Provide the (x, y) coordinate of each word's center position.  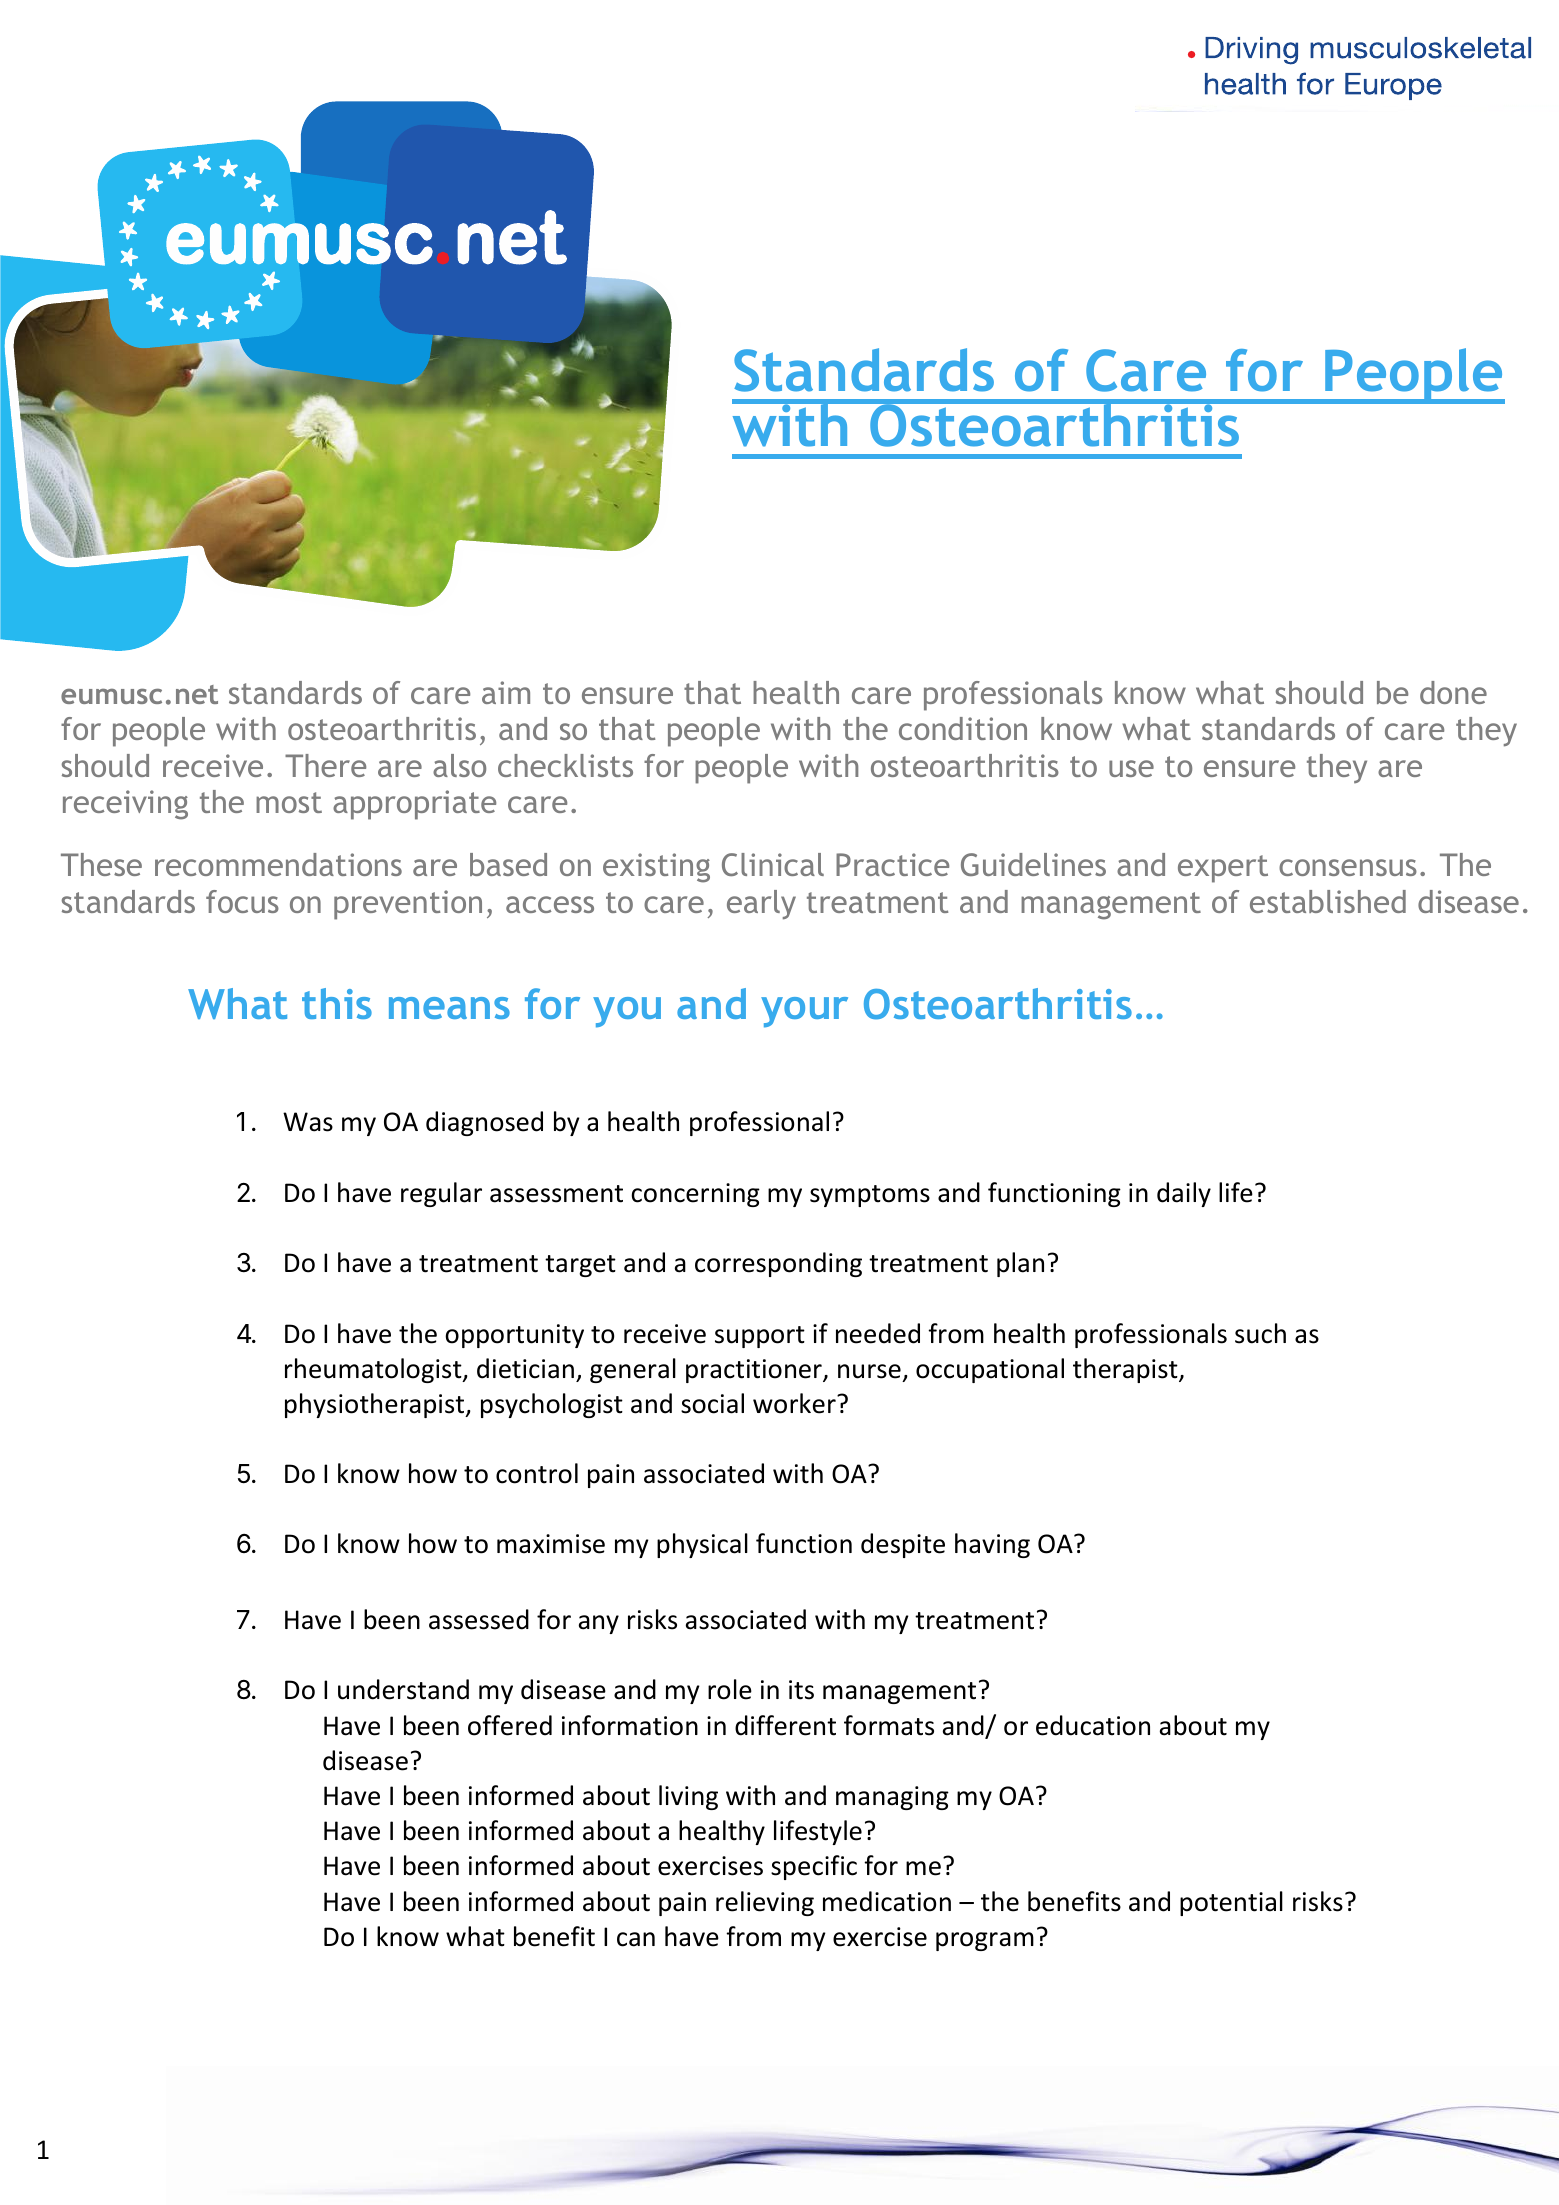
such (1260, 1333)
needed (878, 1333)
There (325, 765)
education (1093, 1725)
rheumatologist (374, 1370)
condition (963, 728)
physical (702, 1545)
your (804, 1012)
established (1328, 901)
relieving (765, 1903)
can (636, 1939)
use (1131, 768)
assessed (479, 1619)
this (337, 1003)
